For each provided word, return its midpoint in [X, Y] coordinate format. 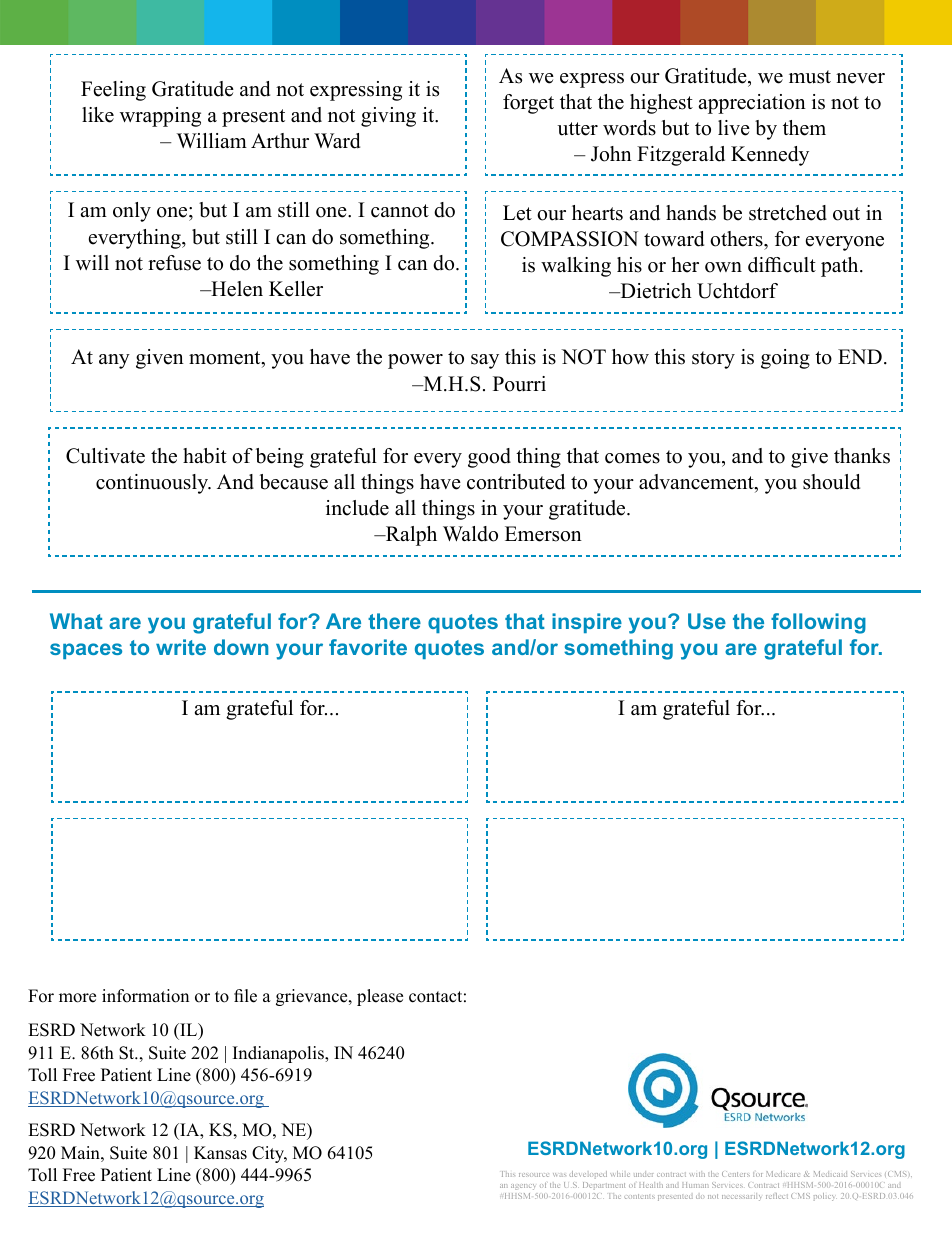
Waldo [470, 534]
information [145, 996]
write [181, 647]
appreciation [752, 104]
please [380, 997]
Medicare [783, 1174]
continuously [153, 484]
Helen [236, 289]
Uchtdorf [737, 291]
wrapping [160, 117]
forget [528, 104]
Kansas [220, 1153]
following [818, 623]
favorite [368, 647]
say [485, 361]
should [831, 482]
